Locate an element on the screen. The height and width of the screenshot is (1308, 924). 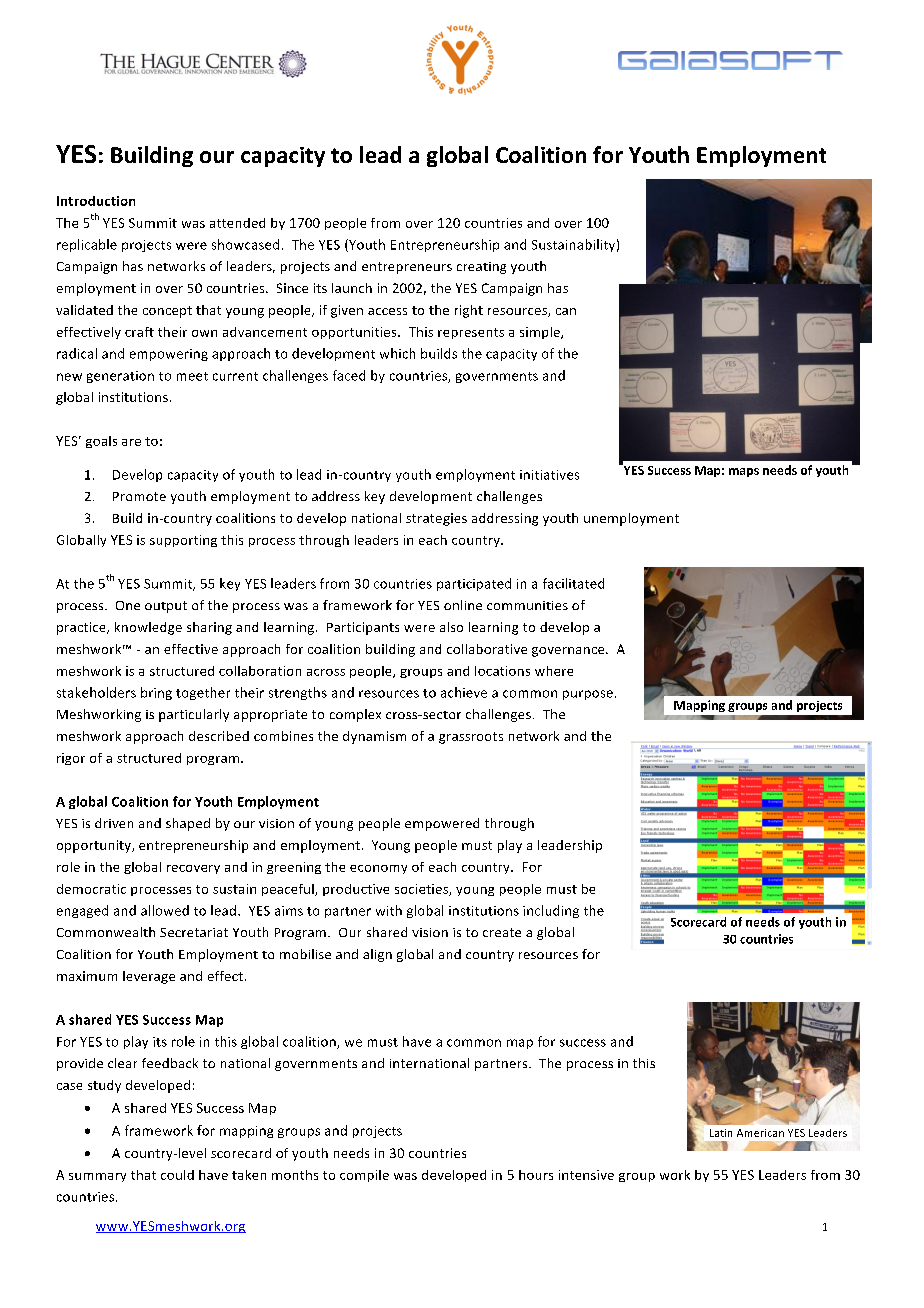
purpose is located at coordinates (588, 695).
